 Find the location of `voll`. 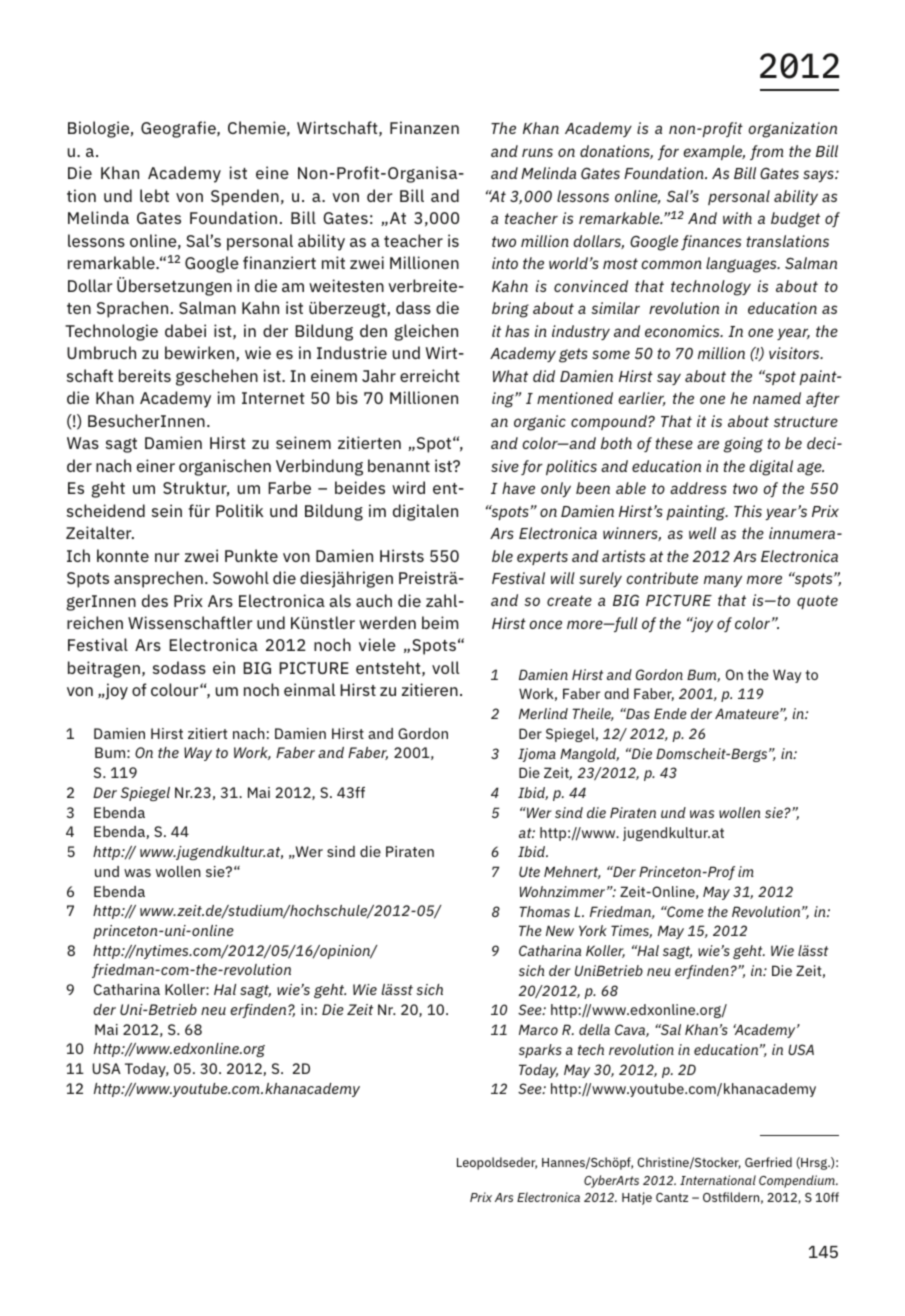

voll is located at coordinates (445, 667).
